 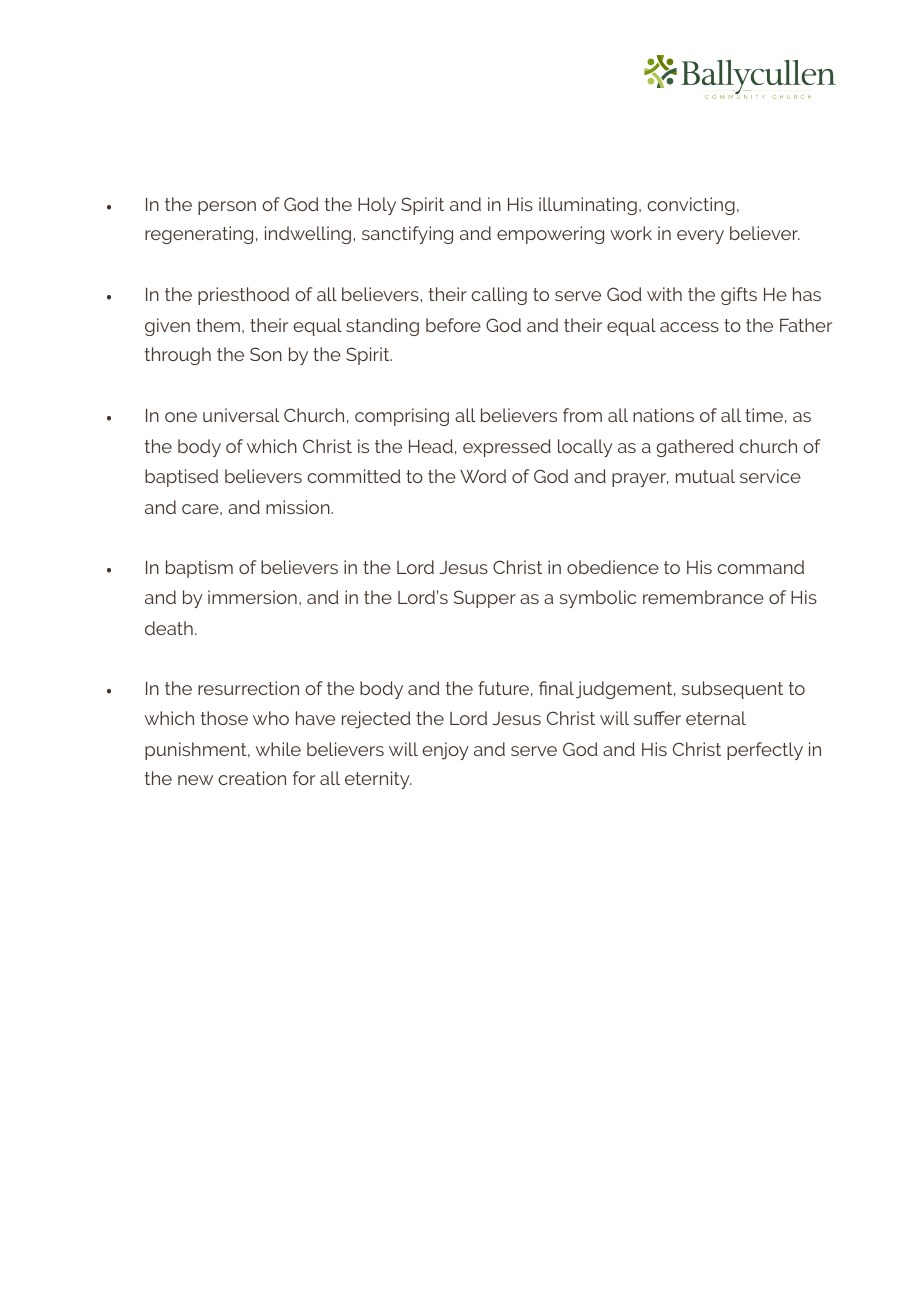 What do you see at coordinates (178, 356) in the page?
I see `through` at bounding box center [178, 356].
